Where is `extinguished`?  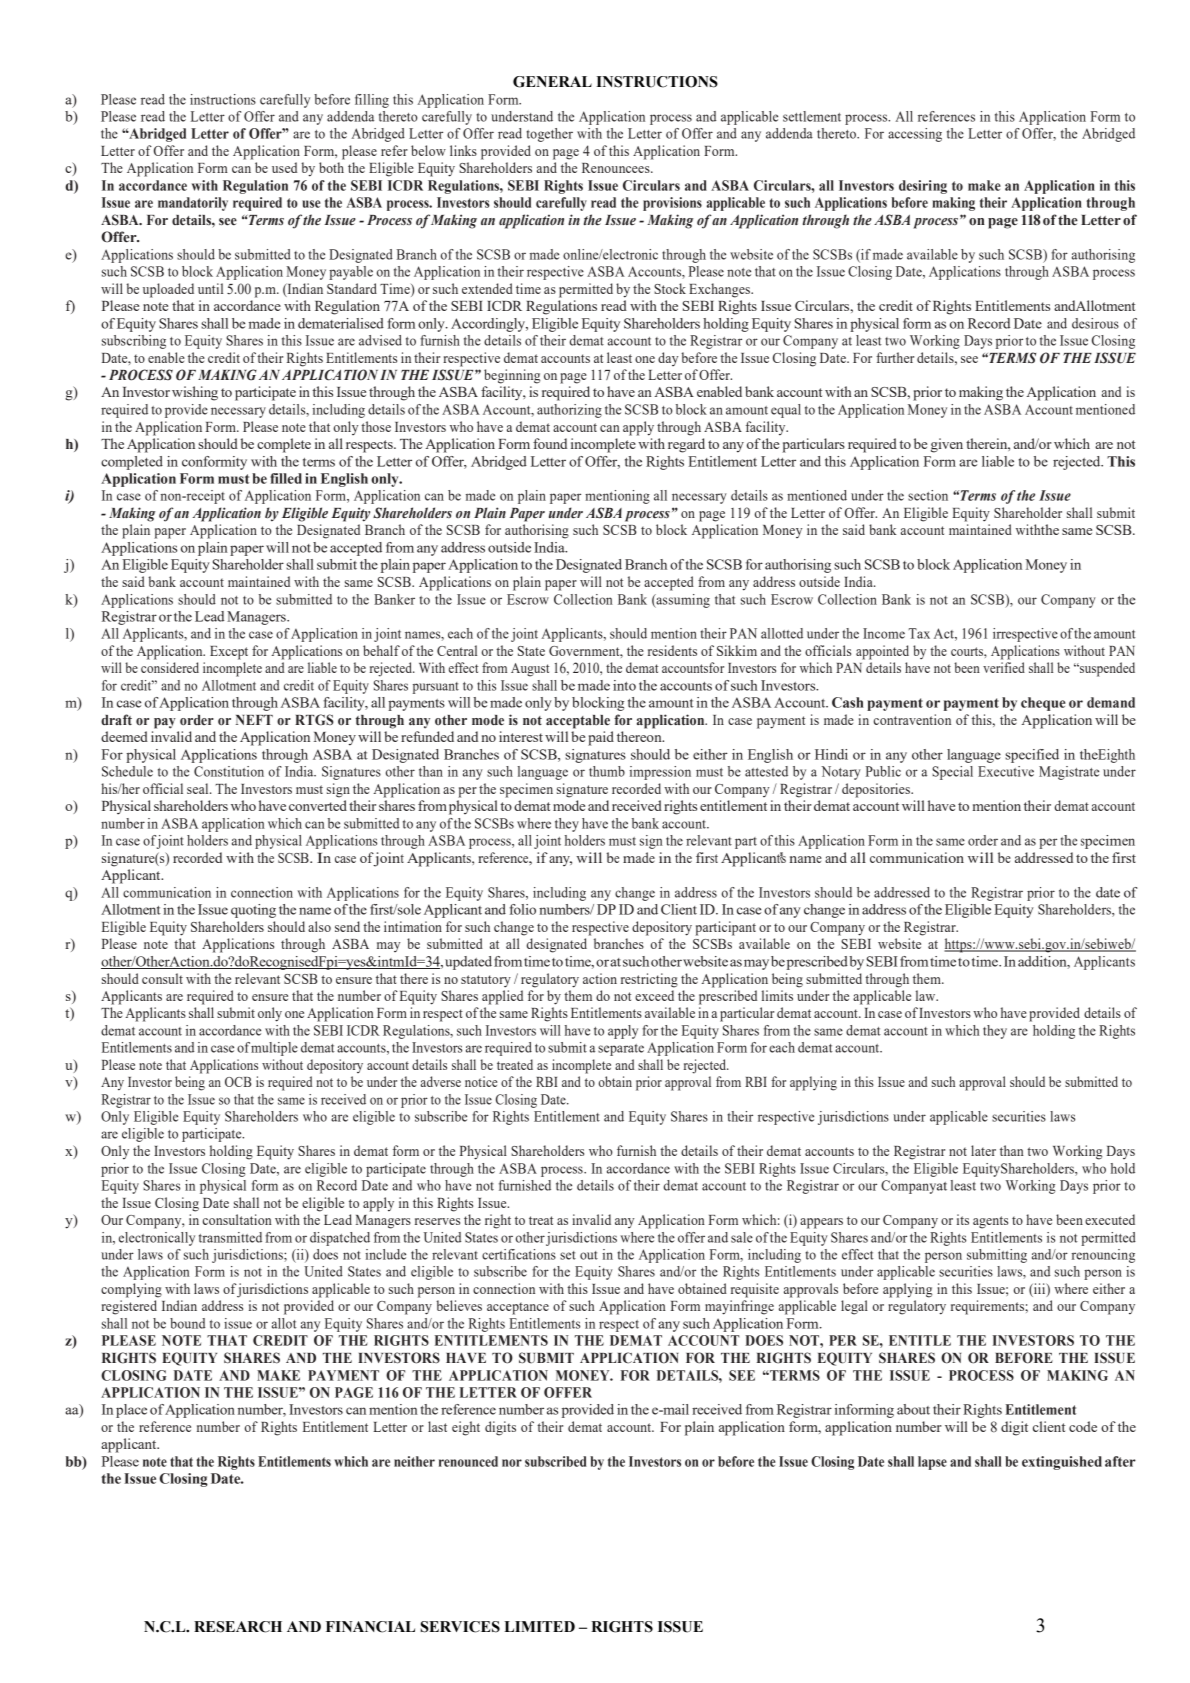
extinguished is located at coordinates (1062, 1463).
